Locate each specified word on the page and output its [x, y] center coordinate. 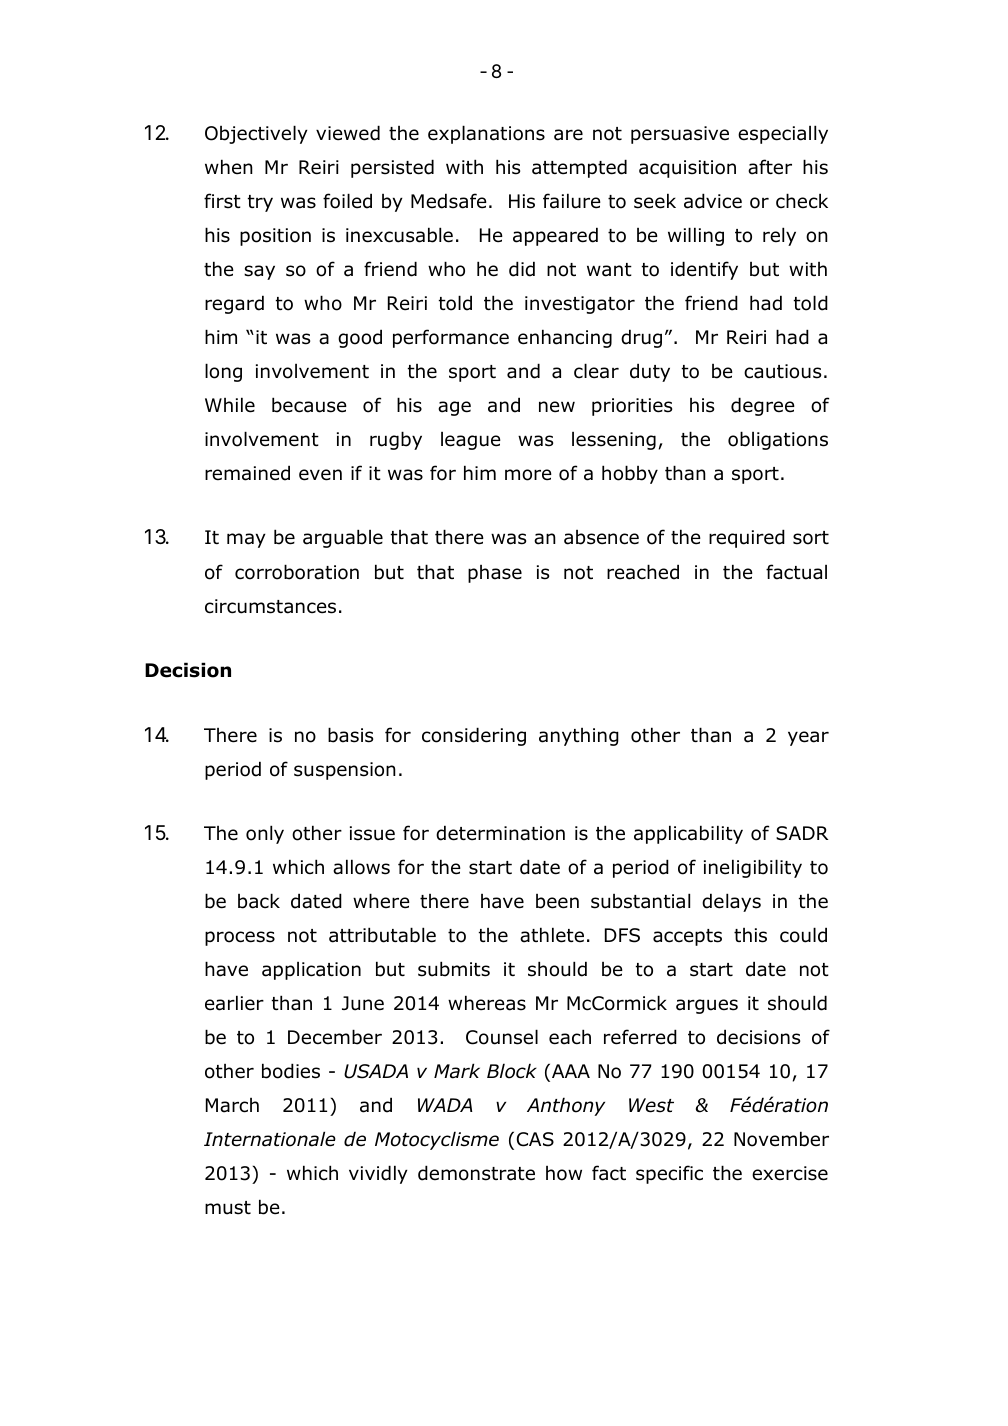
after [770, 167]
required [747, 538]
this [750, 935]
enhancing [565, 338]
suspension [345, 771]
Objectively [256, 134]
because [309, 405]
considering [474, 736]
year [808, 738]
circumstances [270, 606]
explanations [486, 134]
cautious [782, 371]
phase [495, 574]
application [311, 971]
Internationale [270, 1139]
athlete [552, 935]
